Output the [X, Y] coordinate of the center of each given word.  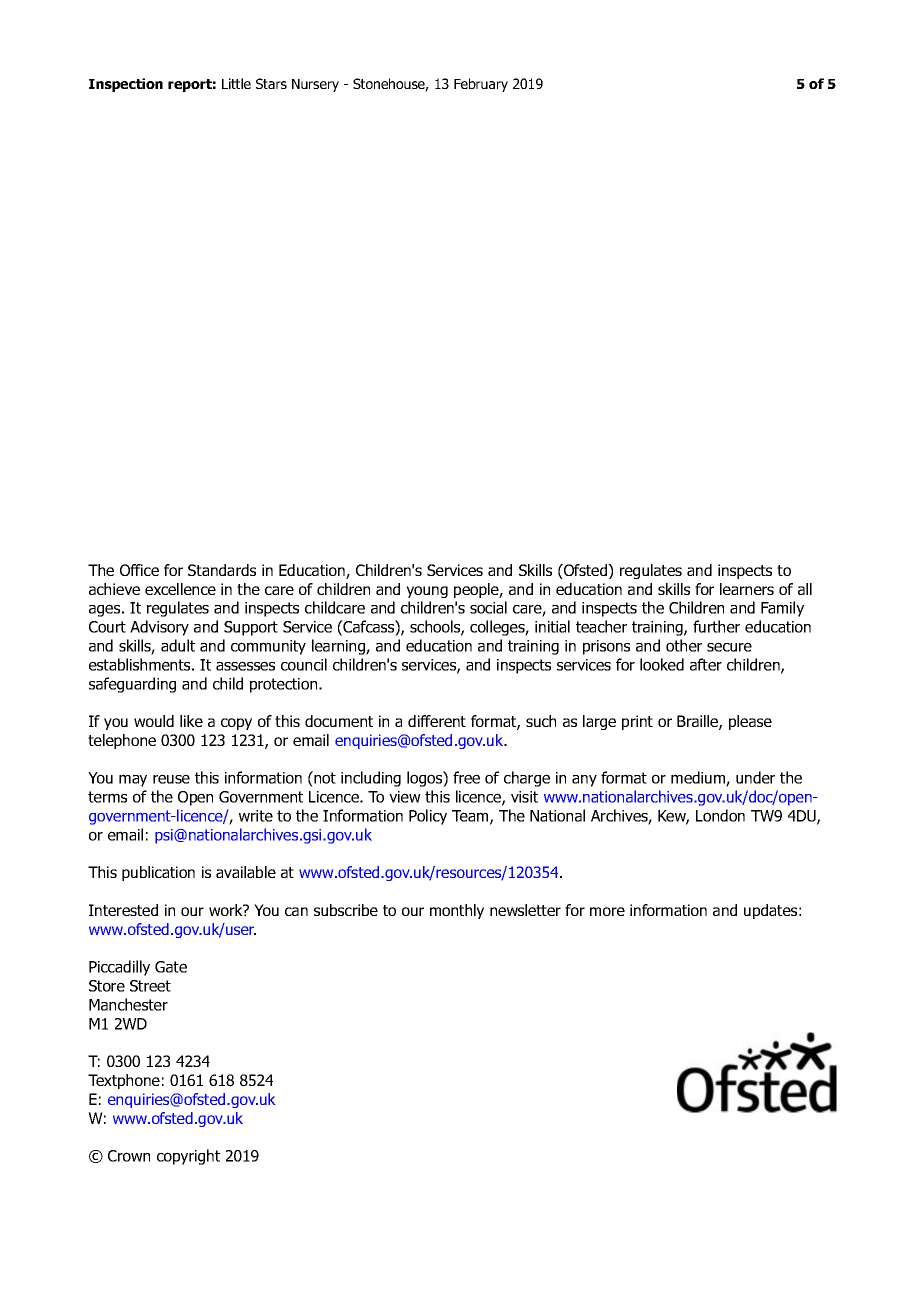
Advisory [159, 628]
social [488, 607]
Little [236, 83]
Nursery [315, 85]
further [716, 626]
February [481, 85]
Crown [129, 1156]
